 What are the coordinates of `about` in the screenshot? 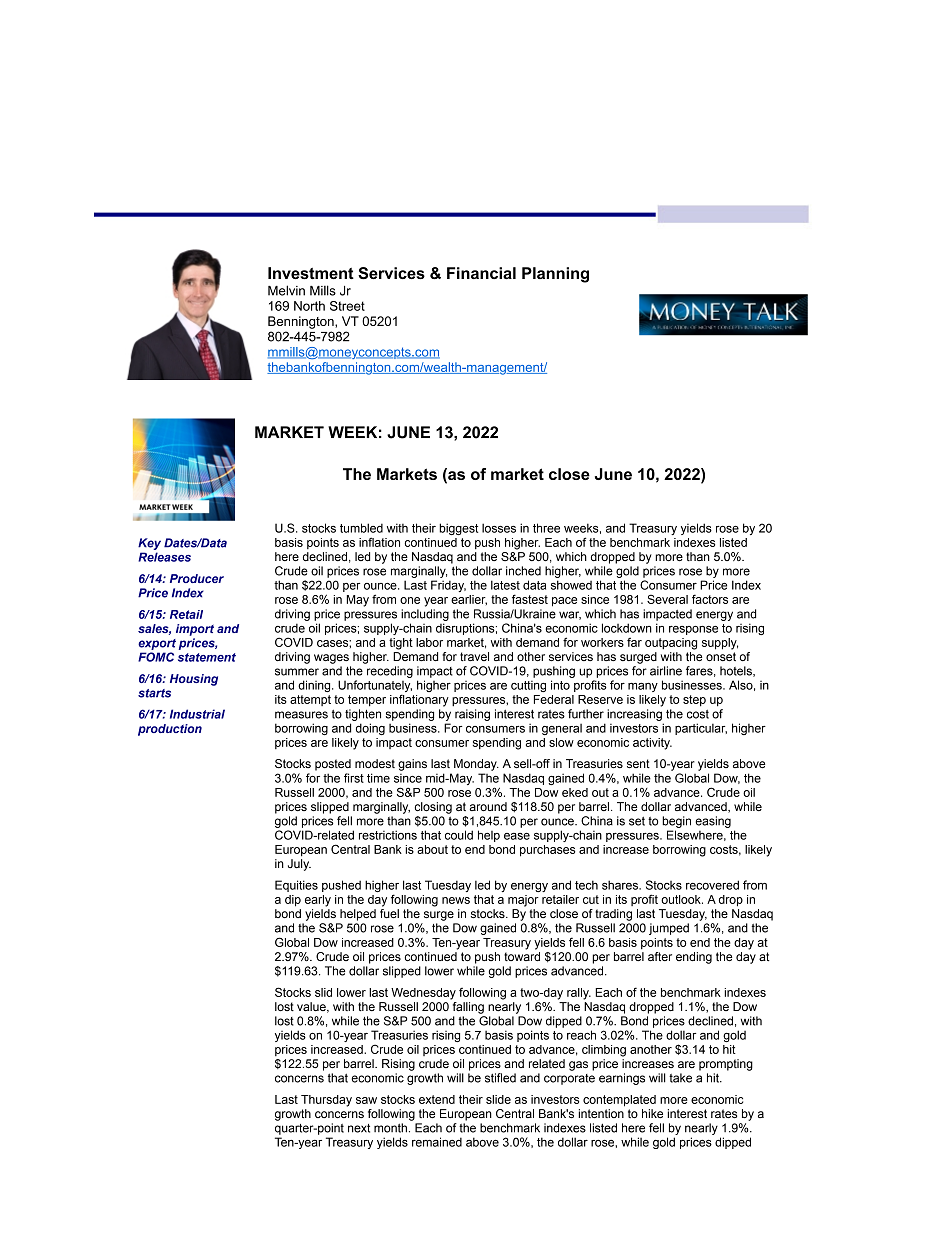 It's located at (432, 849).
